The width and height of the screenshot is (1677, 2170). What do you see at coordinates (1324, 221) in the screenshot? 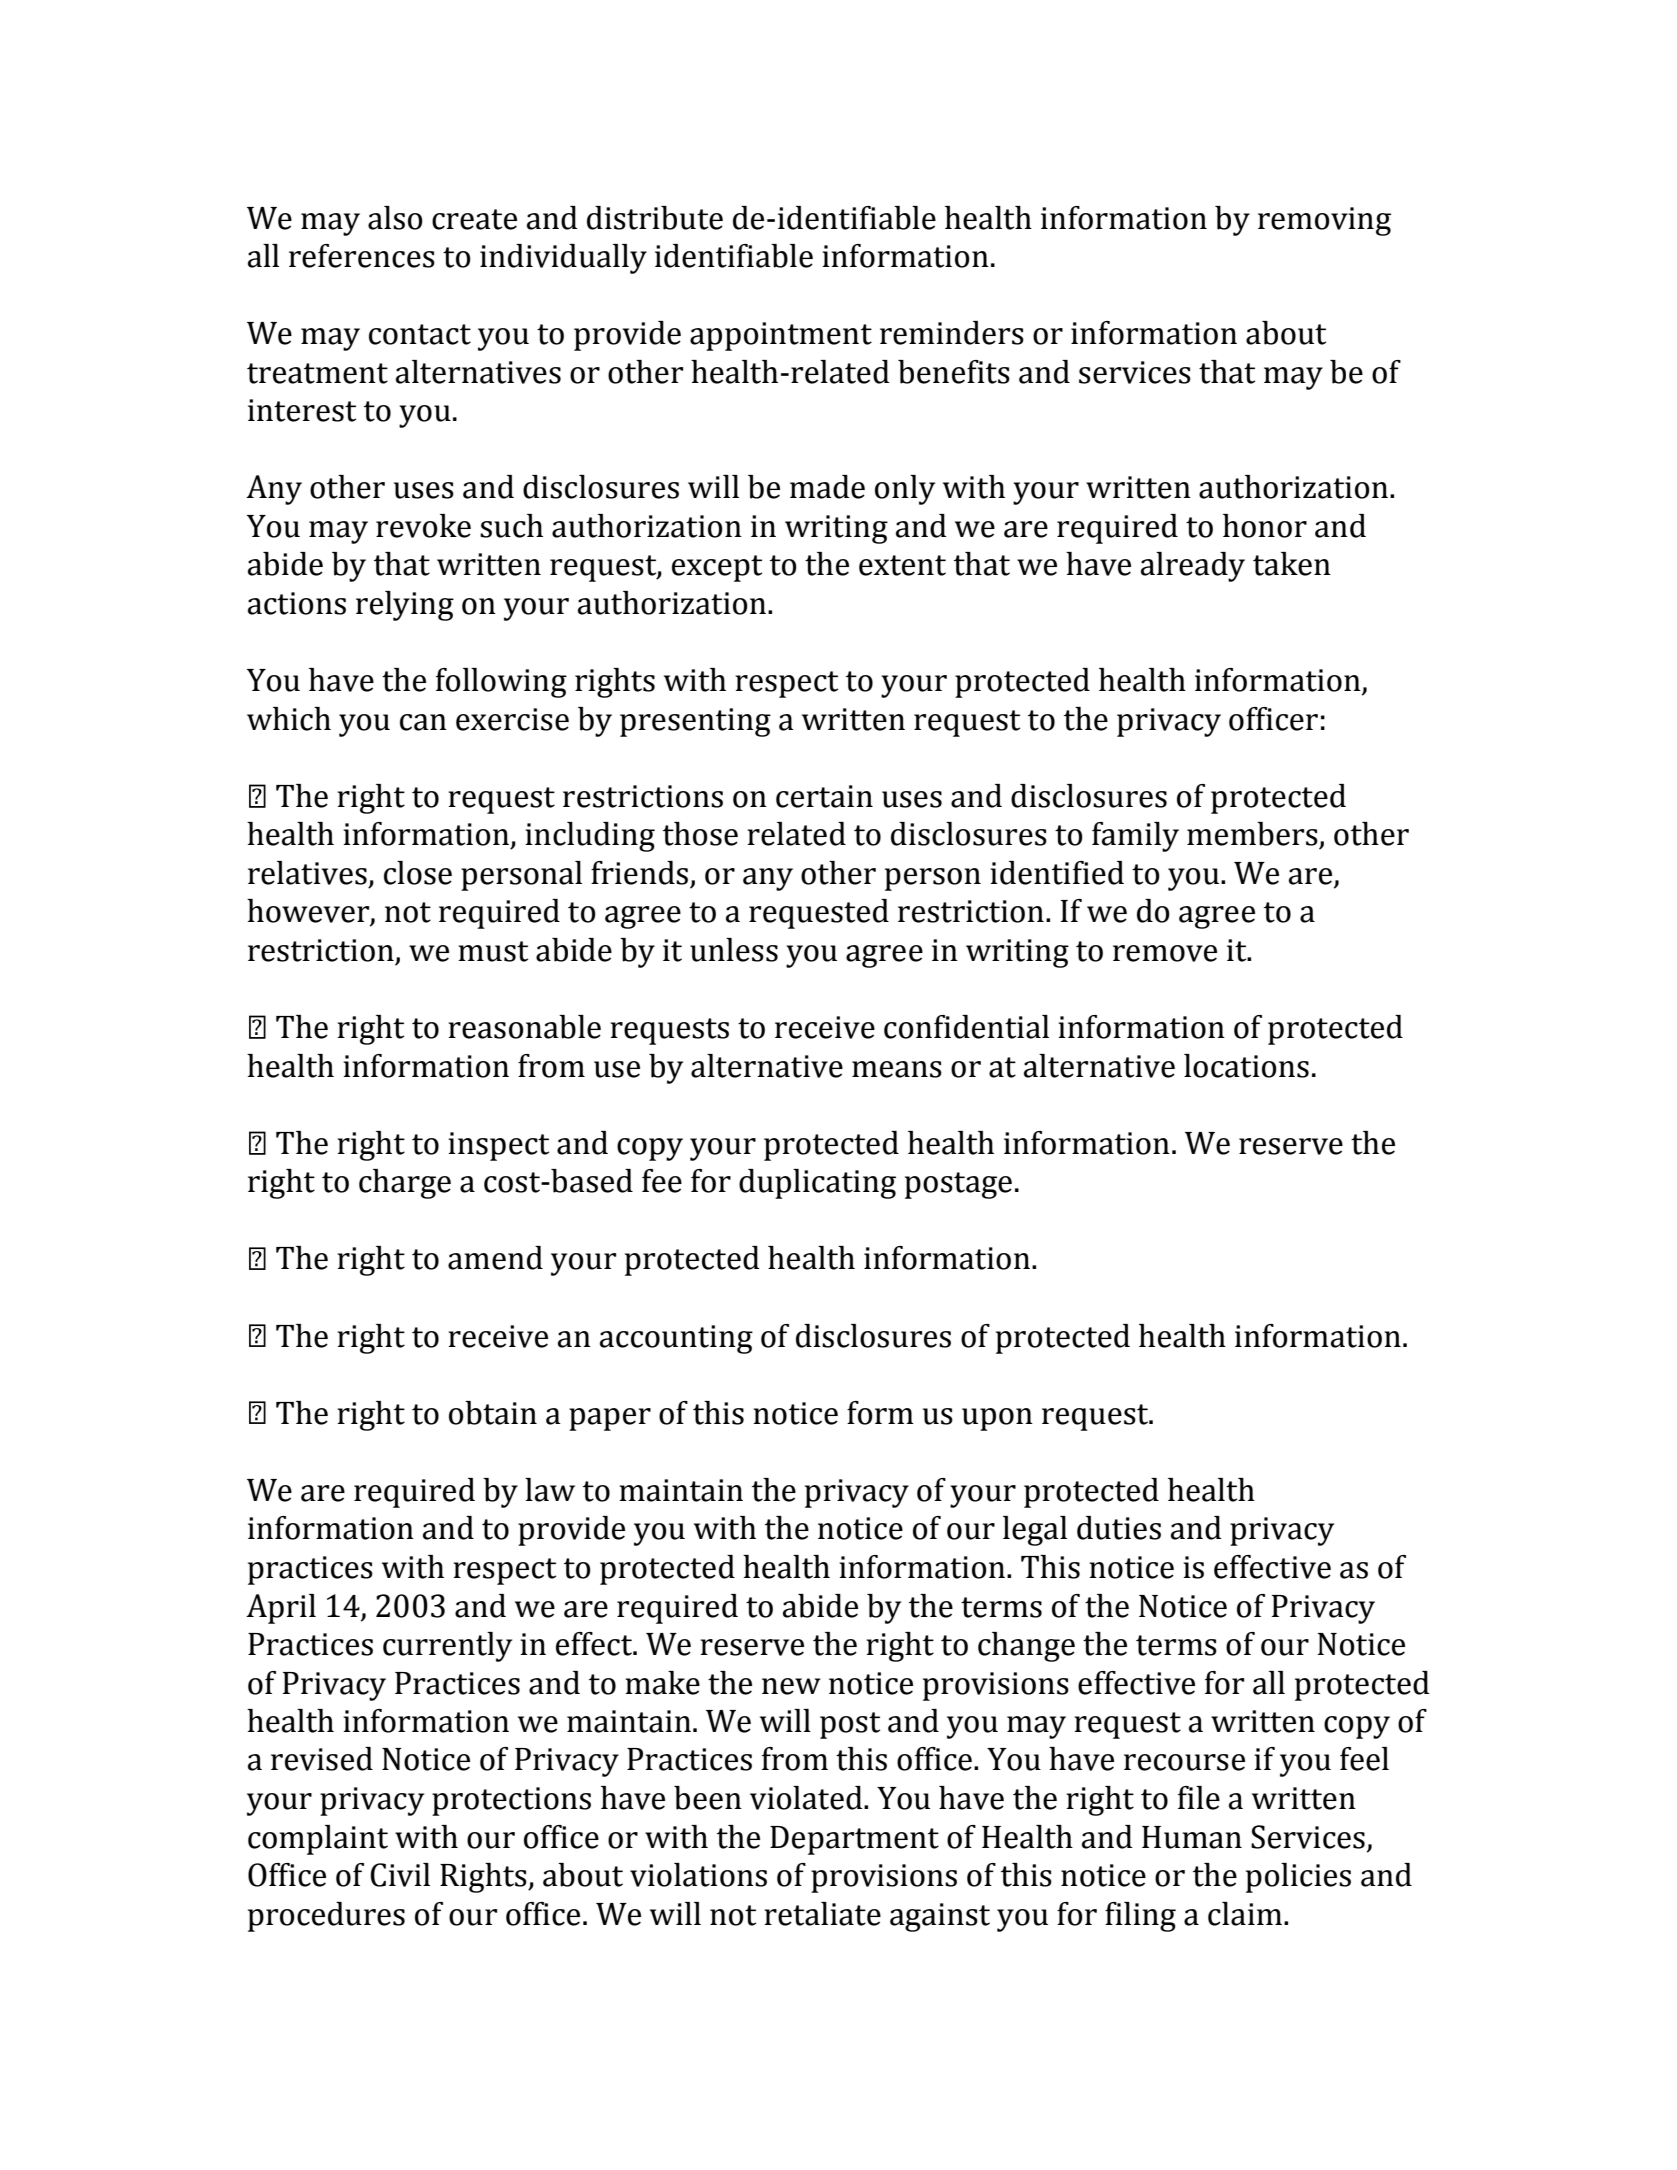
I see `removing` at bounding box center [1324, 221].
